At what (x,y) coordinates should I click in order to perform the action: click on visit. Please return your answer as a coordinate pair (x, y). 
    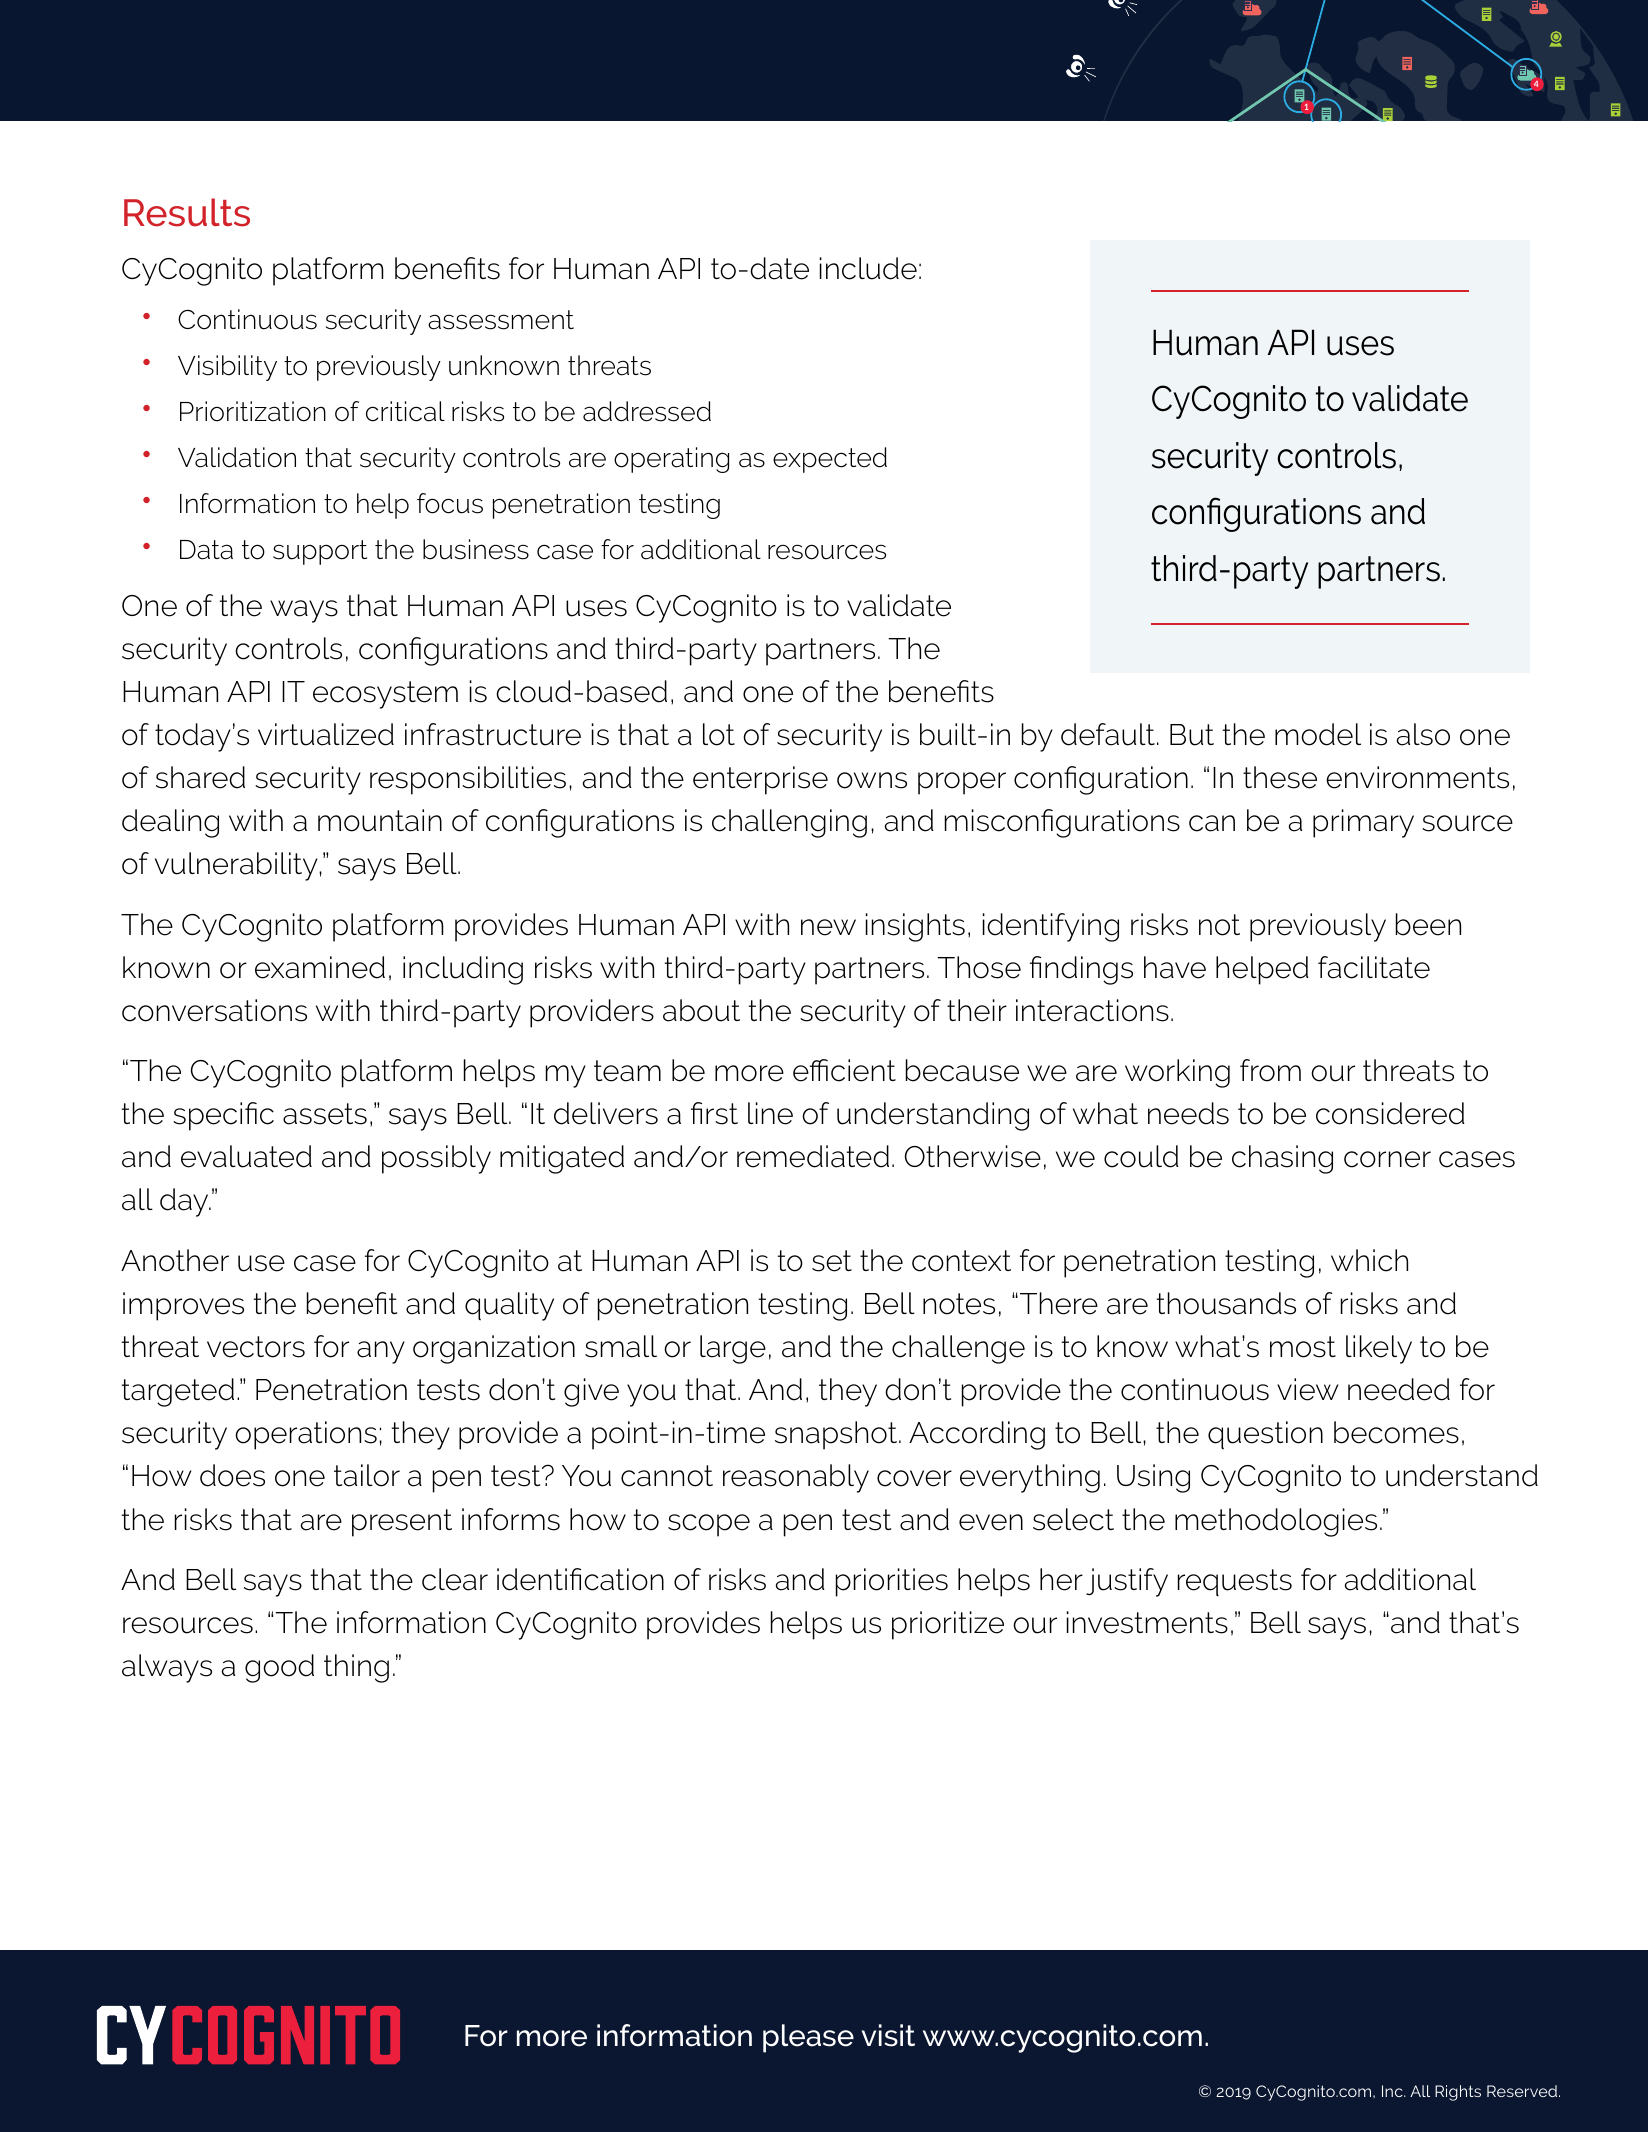
    Looking at the image, I should click on (888, 2035).
